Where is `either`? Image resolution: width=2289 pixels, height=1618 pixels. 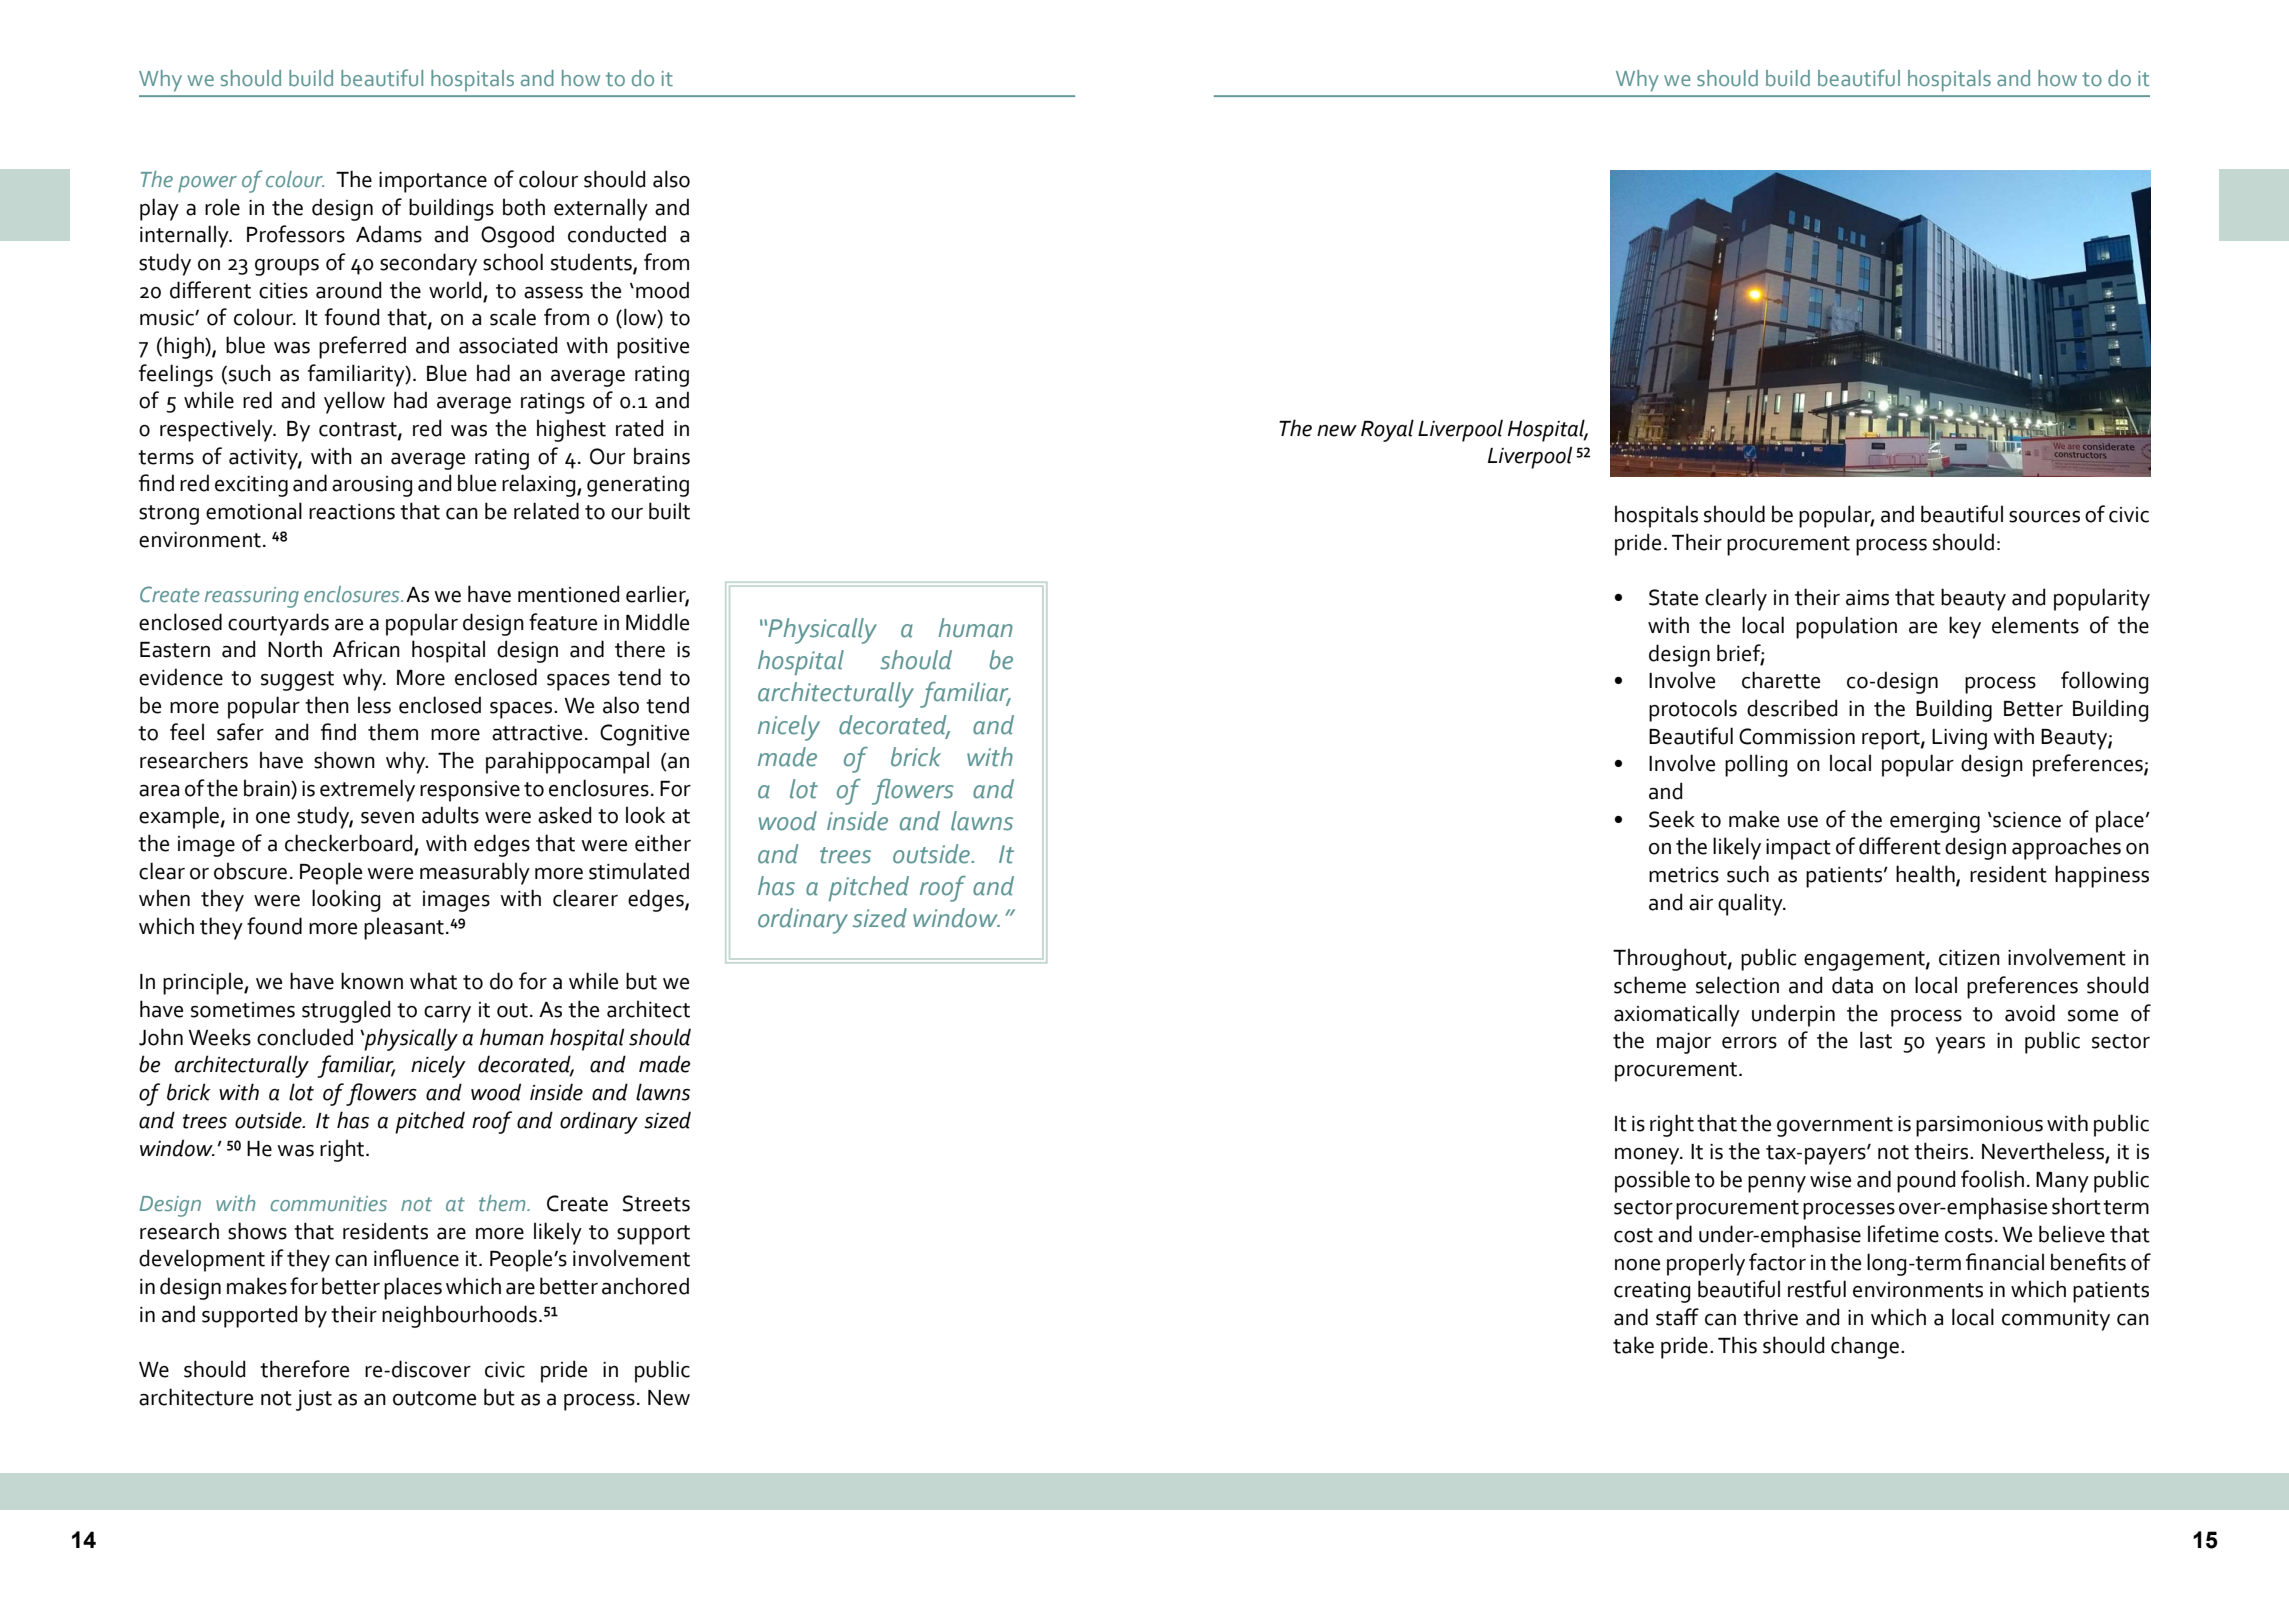 either is located at coordinates (663, 843).
